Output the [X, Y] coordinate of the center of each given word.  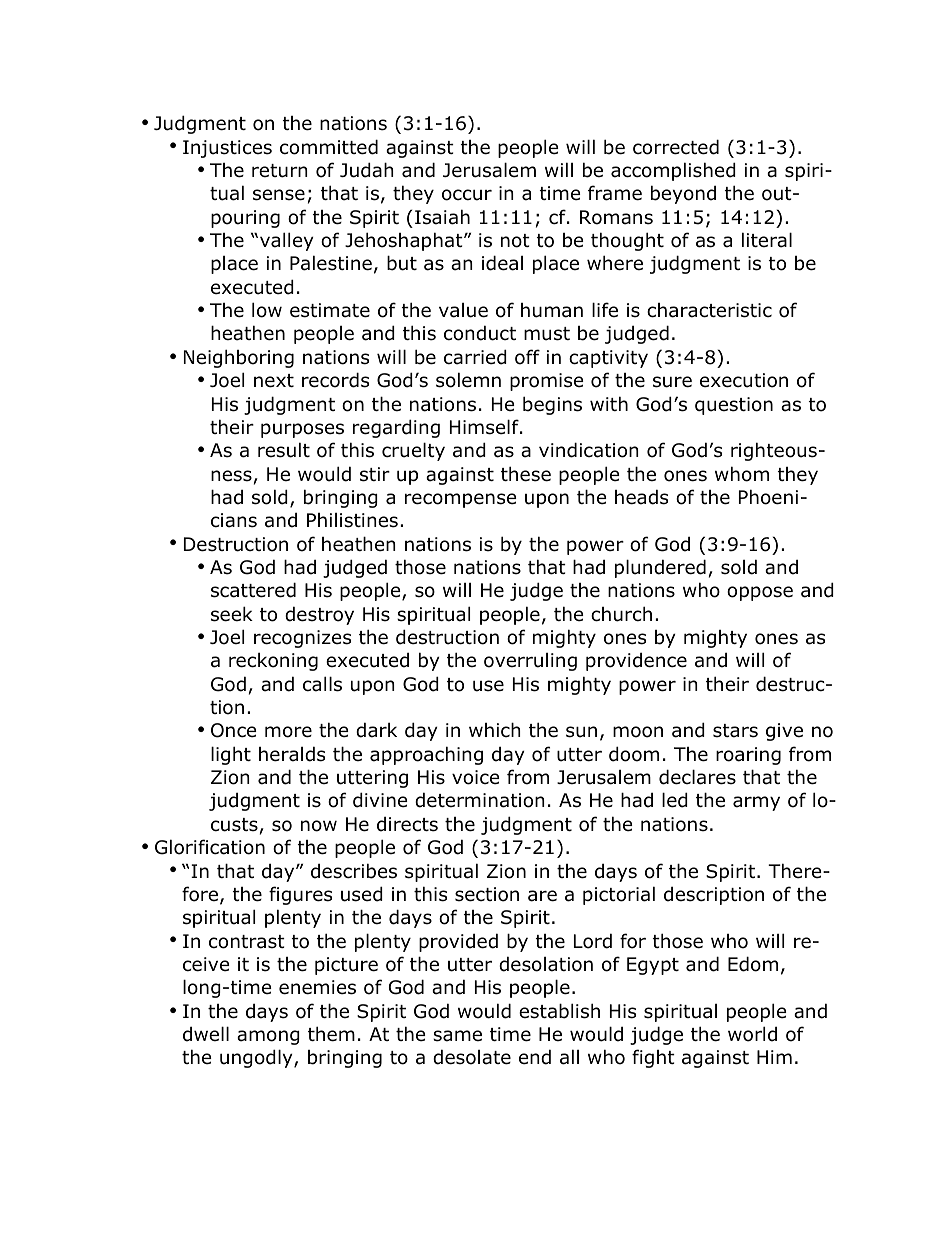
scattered [253, 590]
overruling [530, 662]
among [268, 1037]
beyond [683, 194]
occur [467, 195]
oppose [760, 593]
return [279, 171]
